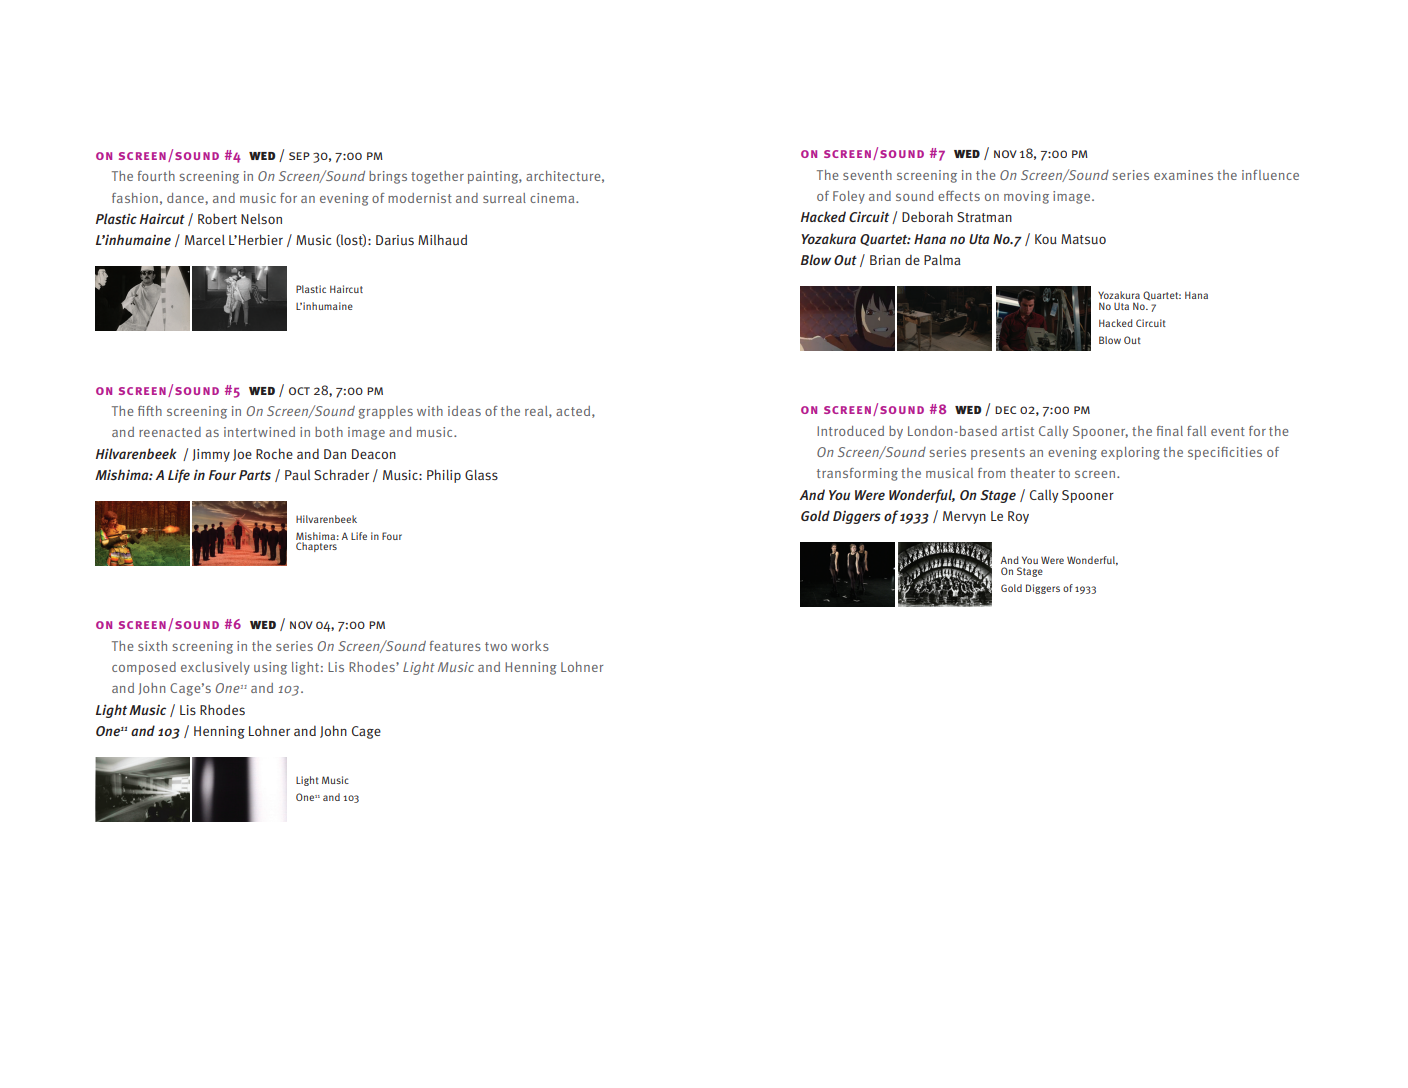 Image resolution: width=1408 pixels, height=1088 pixels. I want to click on theater, so click(1032, 473).
